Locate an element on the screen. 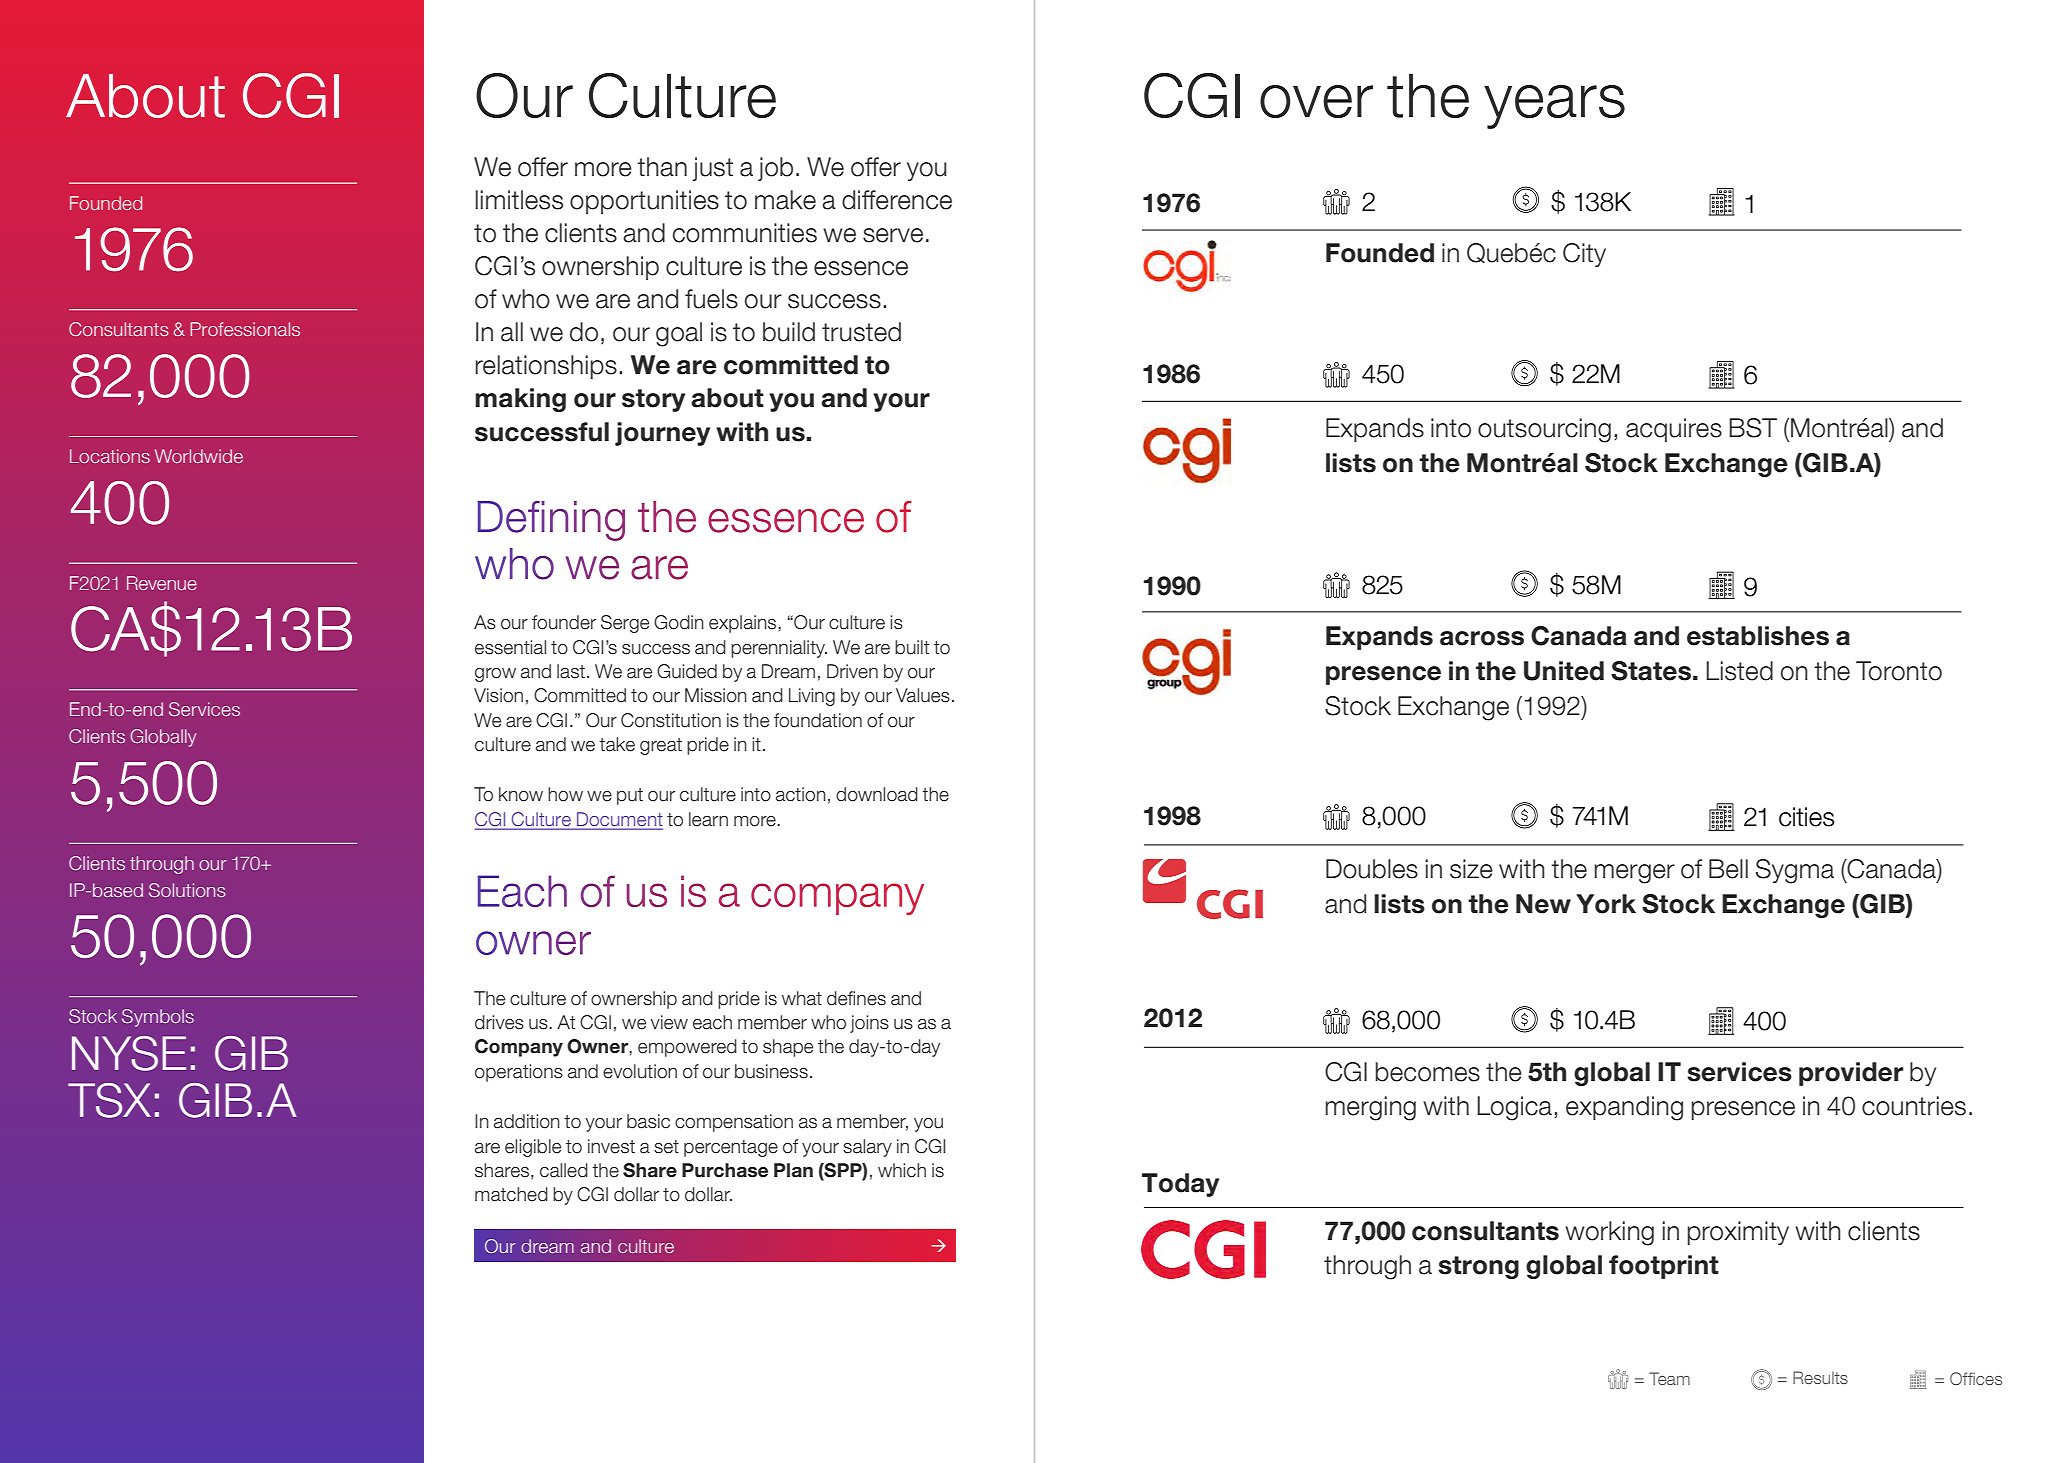 The image size is (2069, 1463). Results is located at coordinates (1820, 1377).
